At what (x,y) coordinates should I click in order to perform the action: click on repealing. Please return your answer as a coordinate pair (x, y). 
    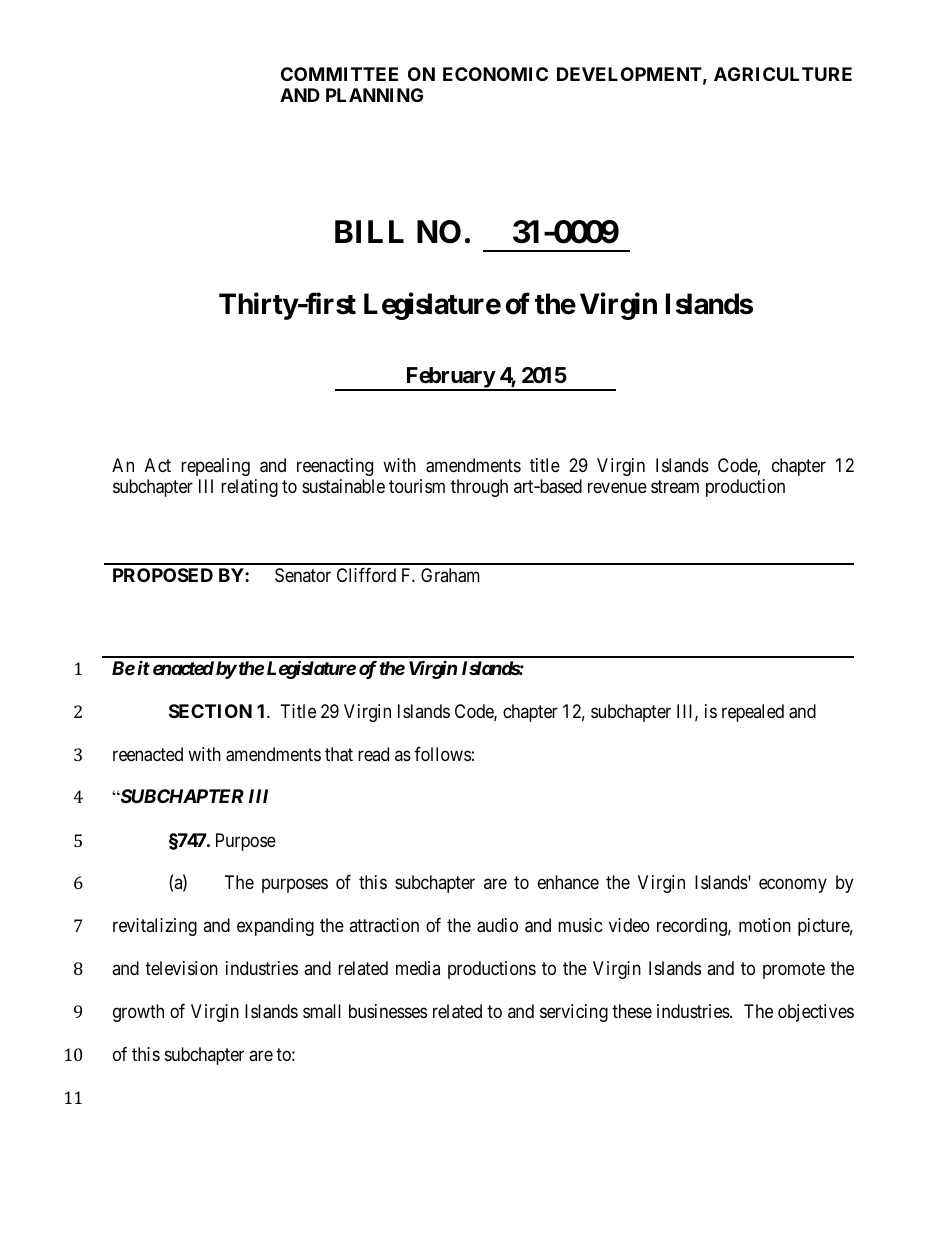
    Looking at the image, I should click on (215, 467).
